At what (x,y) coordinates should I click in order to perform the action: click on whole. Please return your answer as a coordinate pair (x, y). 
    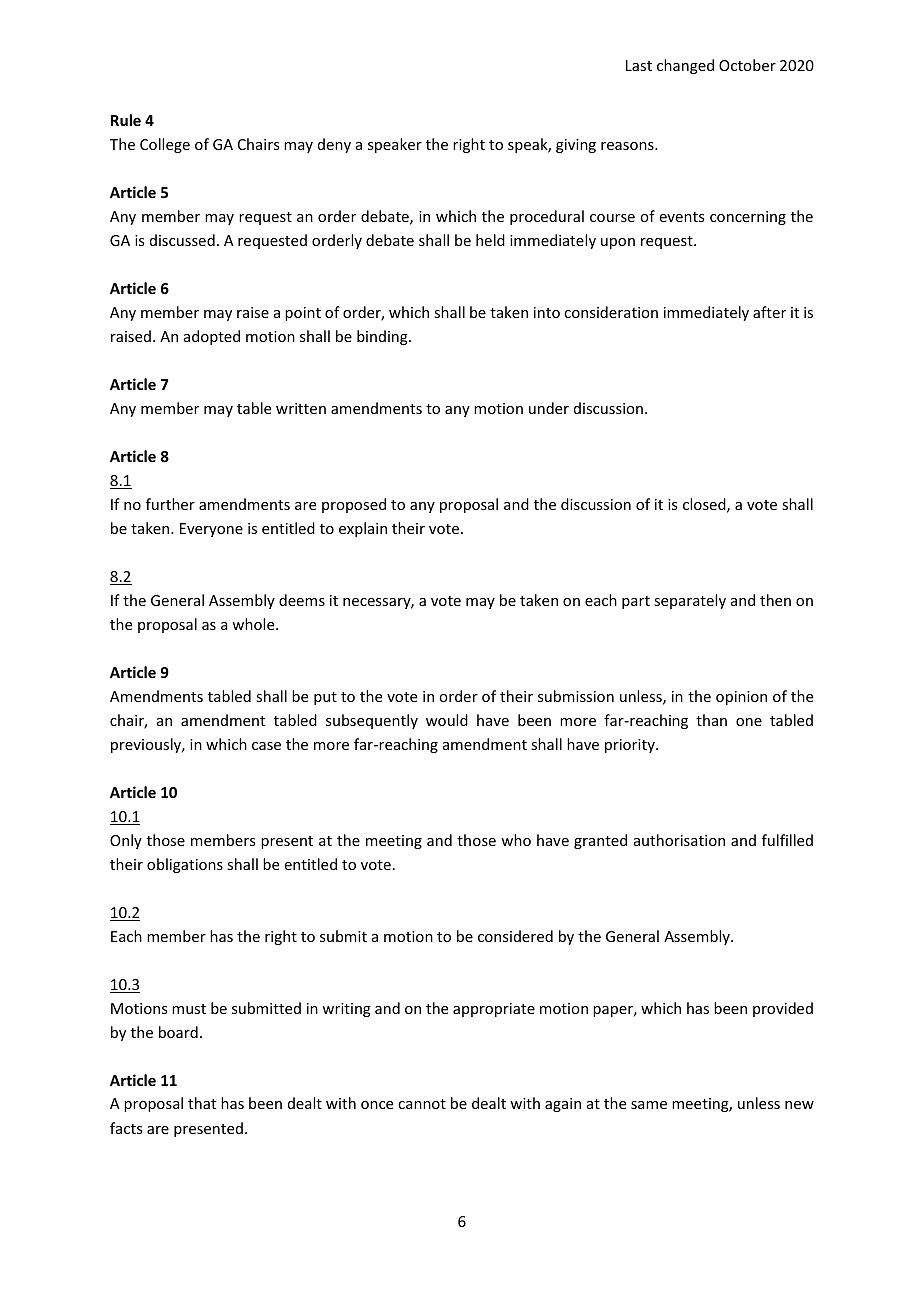
    Looking at the image, I should click on (254, 624).
